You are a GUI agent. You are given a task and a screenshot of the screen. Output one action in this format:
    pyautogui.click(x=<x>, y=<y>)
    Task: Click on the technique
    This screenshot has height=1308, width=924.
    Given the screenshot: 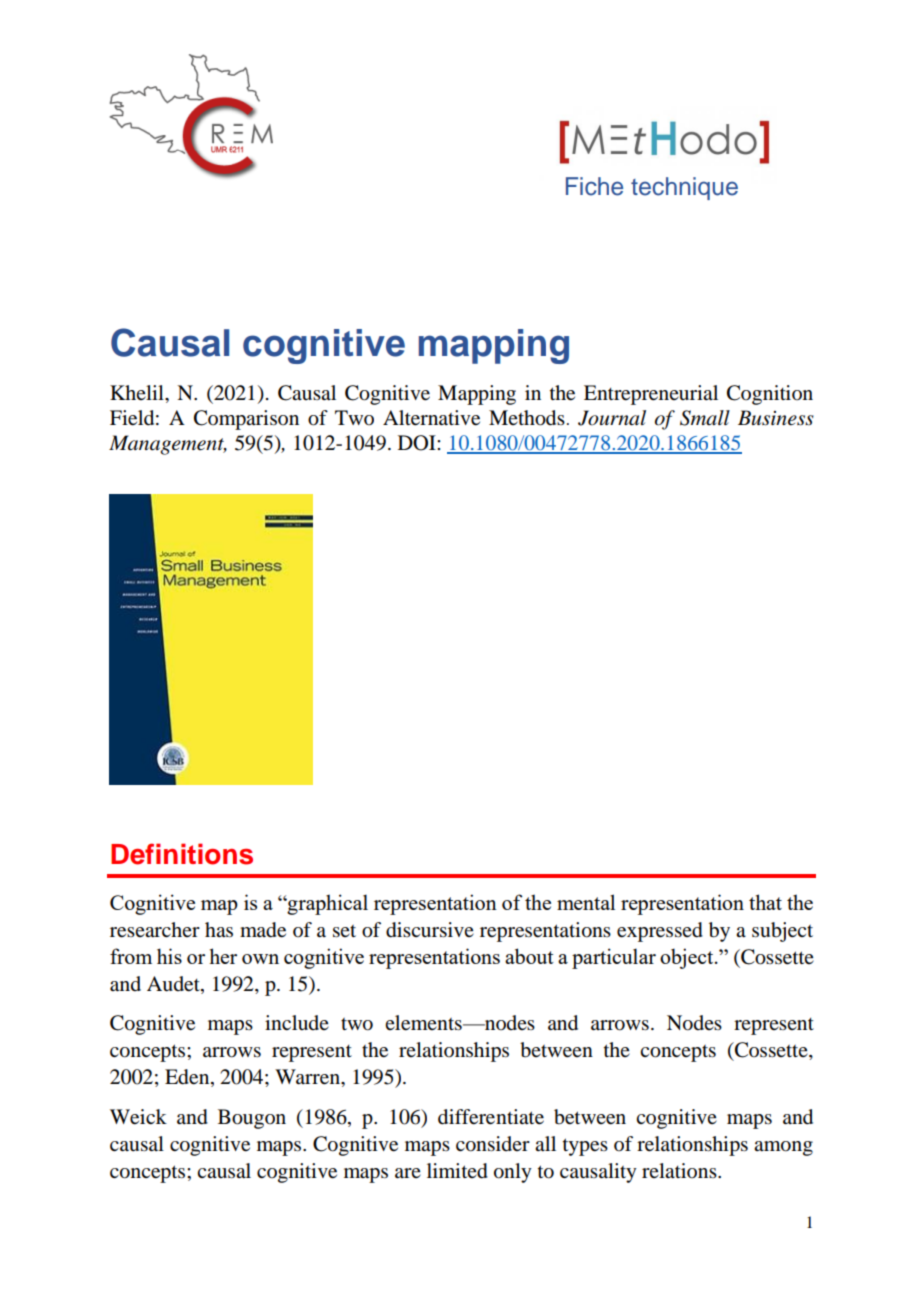 What is the action you would take?
    pyautogui.click(x=684, y=188)
